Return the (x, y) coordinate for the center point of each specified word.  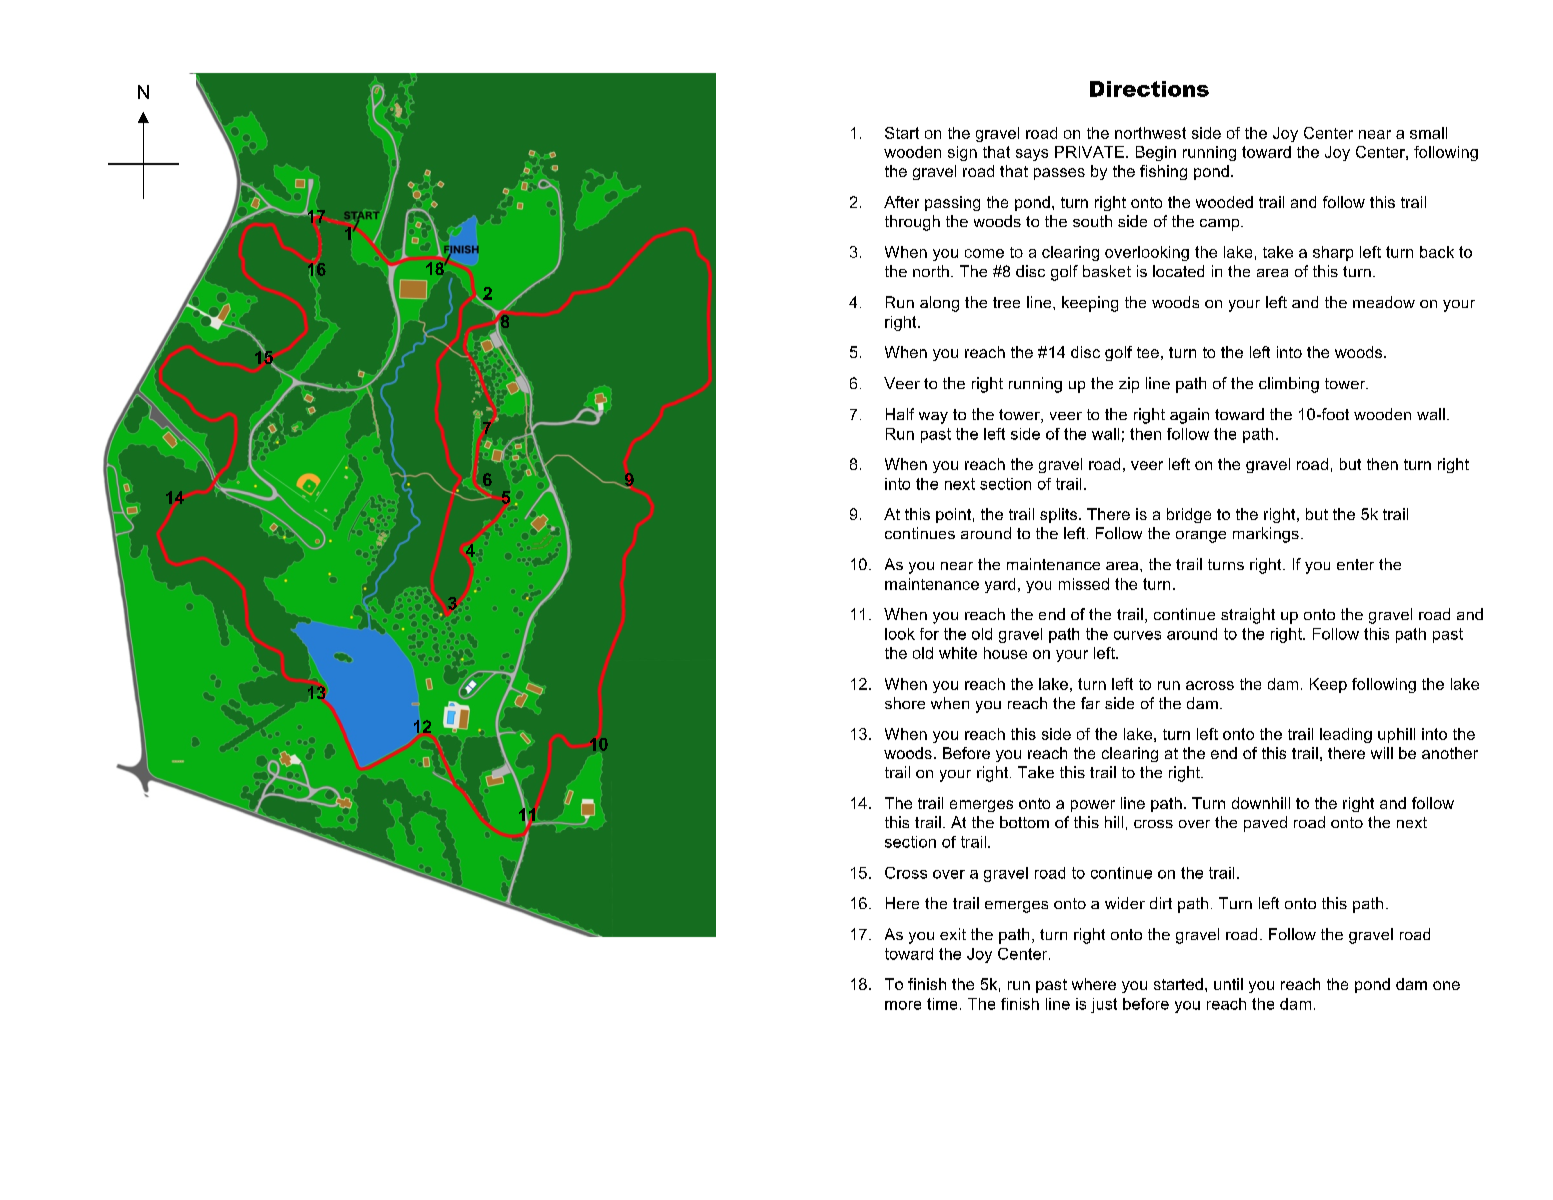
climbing (1289, 385)
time (942, 1004)
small (1428, 133)
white (958, 653)
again (1189, 416)
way (933, 418)
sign (962, 153)
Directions (1149, 89)
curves (1137, 635)
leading (1346, 735)
